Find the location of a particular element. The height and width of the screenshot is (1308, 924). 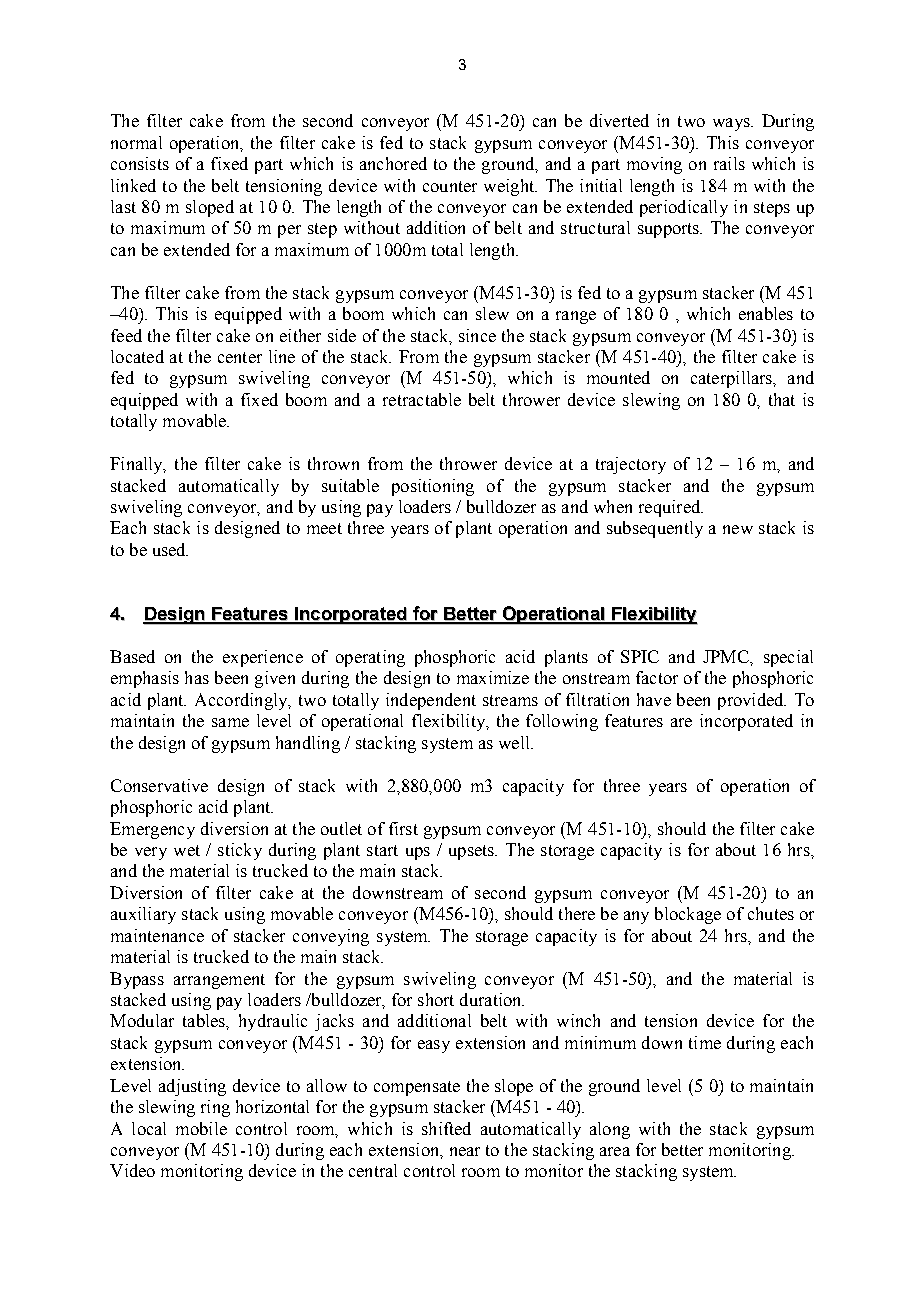

consists is located at coordinates (140, 163).
